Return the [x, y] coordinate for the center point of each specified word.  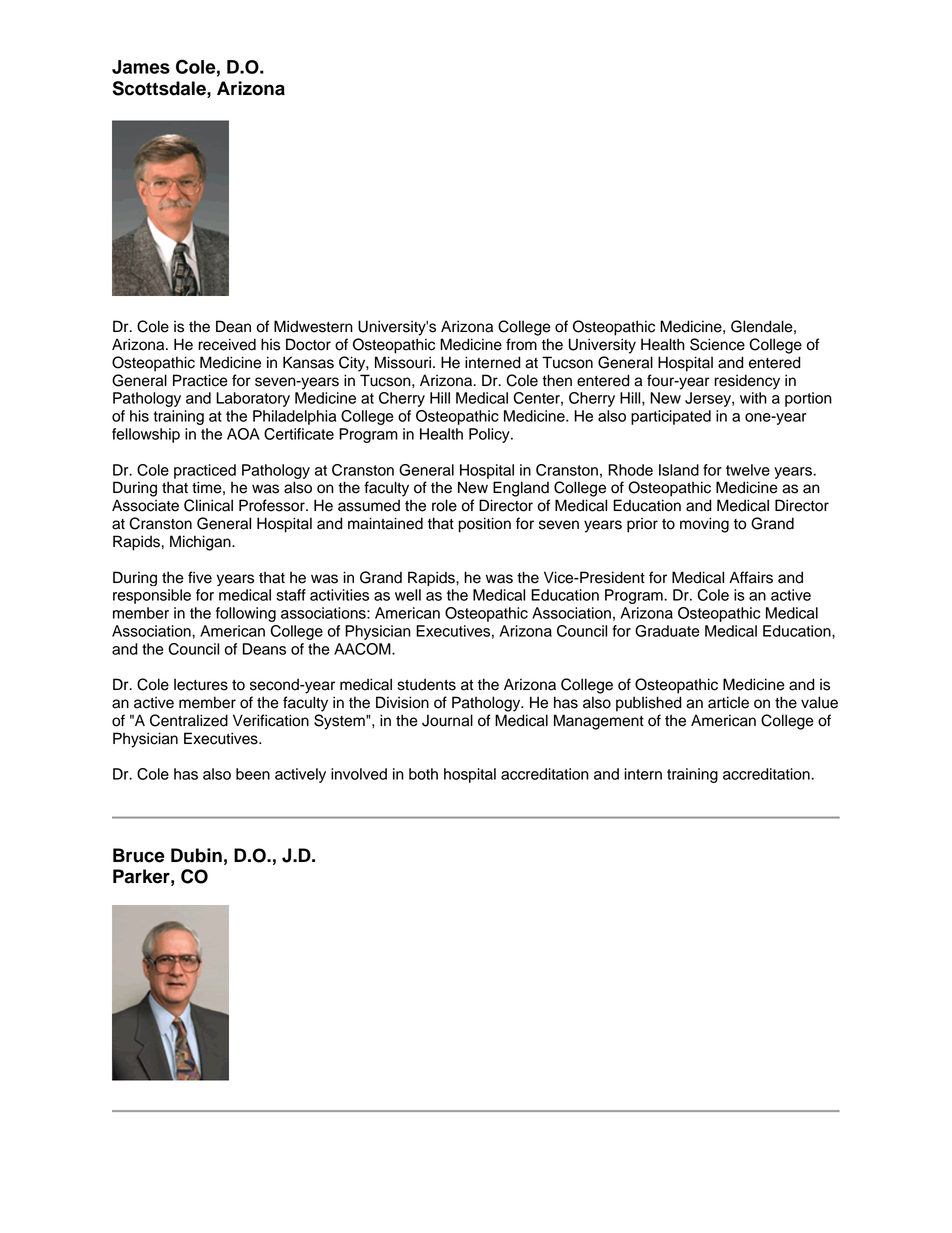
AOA [243, 434]
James [141, 67]
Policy [490, 435]
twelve [748, 470]
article [728, 702]
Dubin [196, 855]
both [423, 774]
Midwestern [313, 326]
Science [717, 344]
